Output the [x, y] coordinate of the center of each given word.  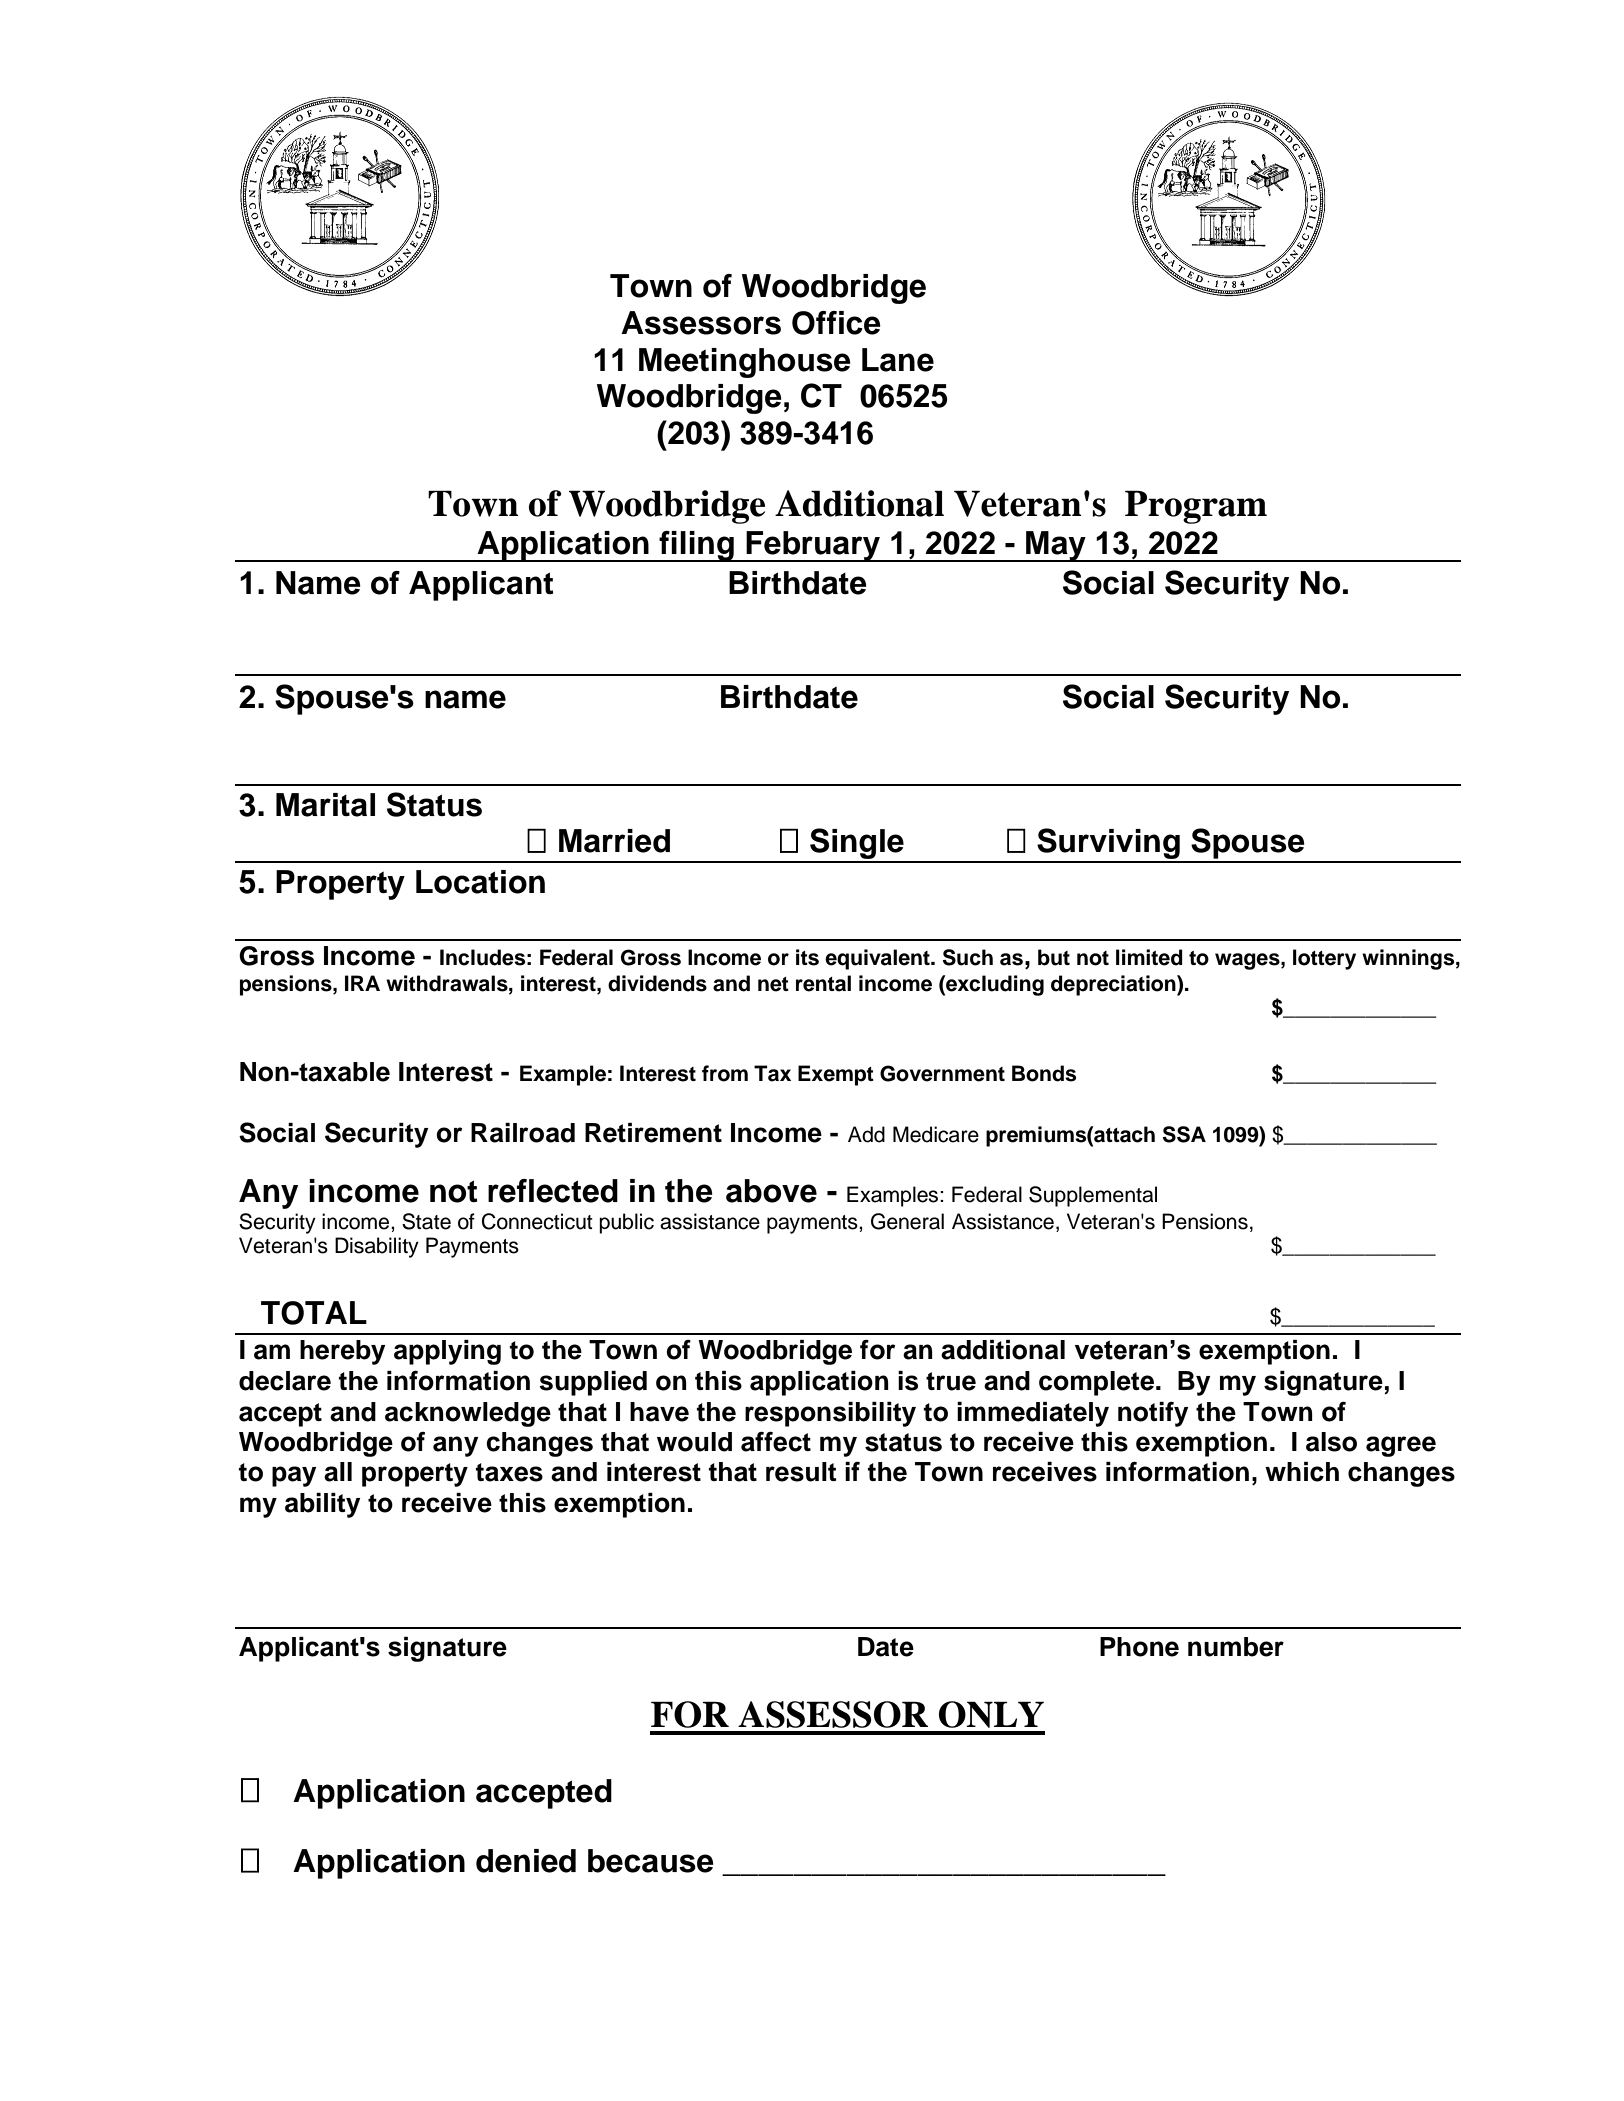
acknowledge [468, 1414]
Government [942, 1073]
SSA [1184, 1134]
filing [696, 546]
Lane [898, 360]
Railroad [523, 1133]
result [801, 1472]
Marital [325, 805]
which [1302, 1472]
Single [857, 845]
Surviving [1108, 845]
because [651, 1861]
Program [1196, 507]
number [1236, 1647]
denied [526, 1861]
